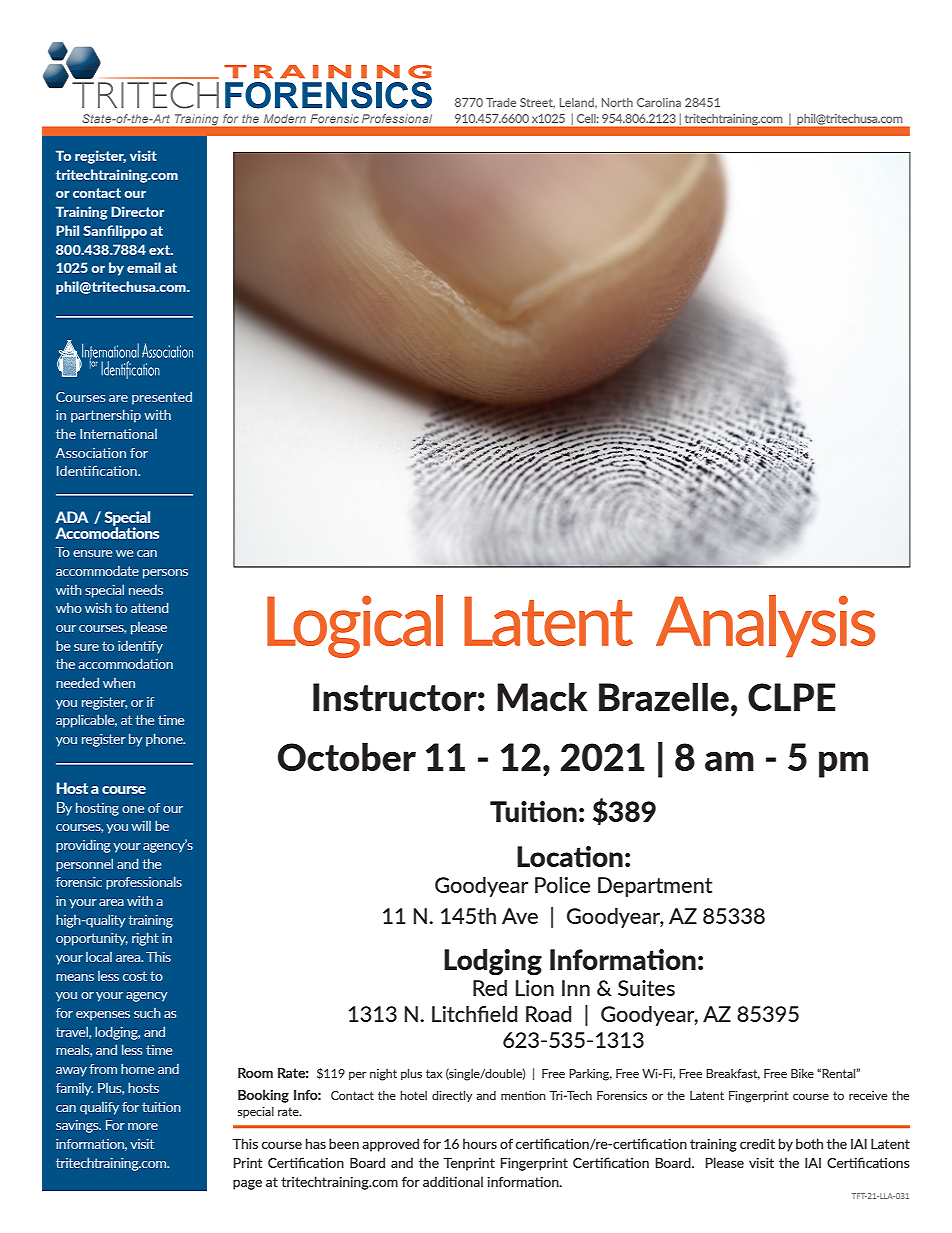 The image size is (952, 1233). Describe the element at coordinates (501, 102) in the document. I see `Trade` at that location.
